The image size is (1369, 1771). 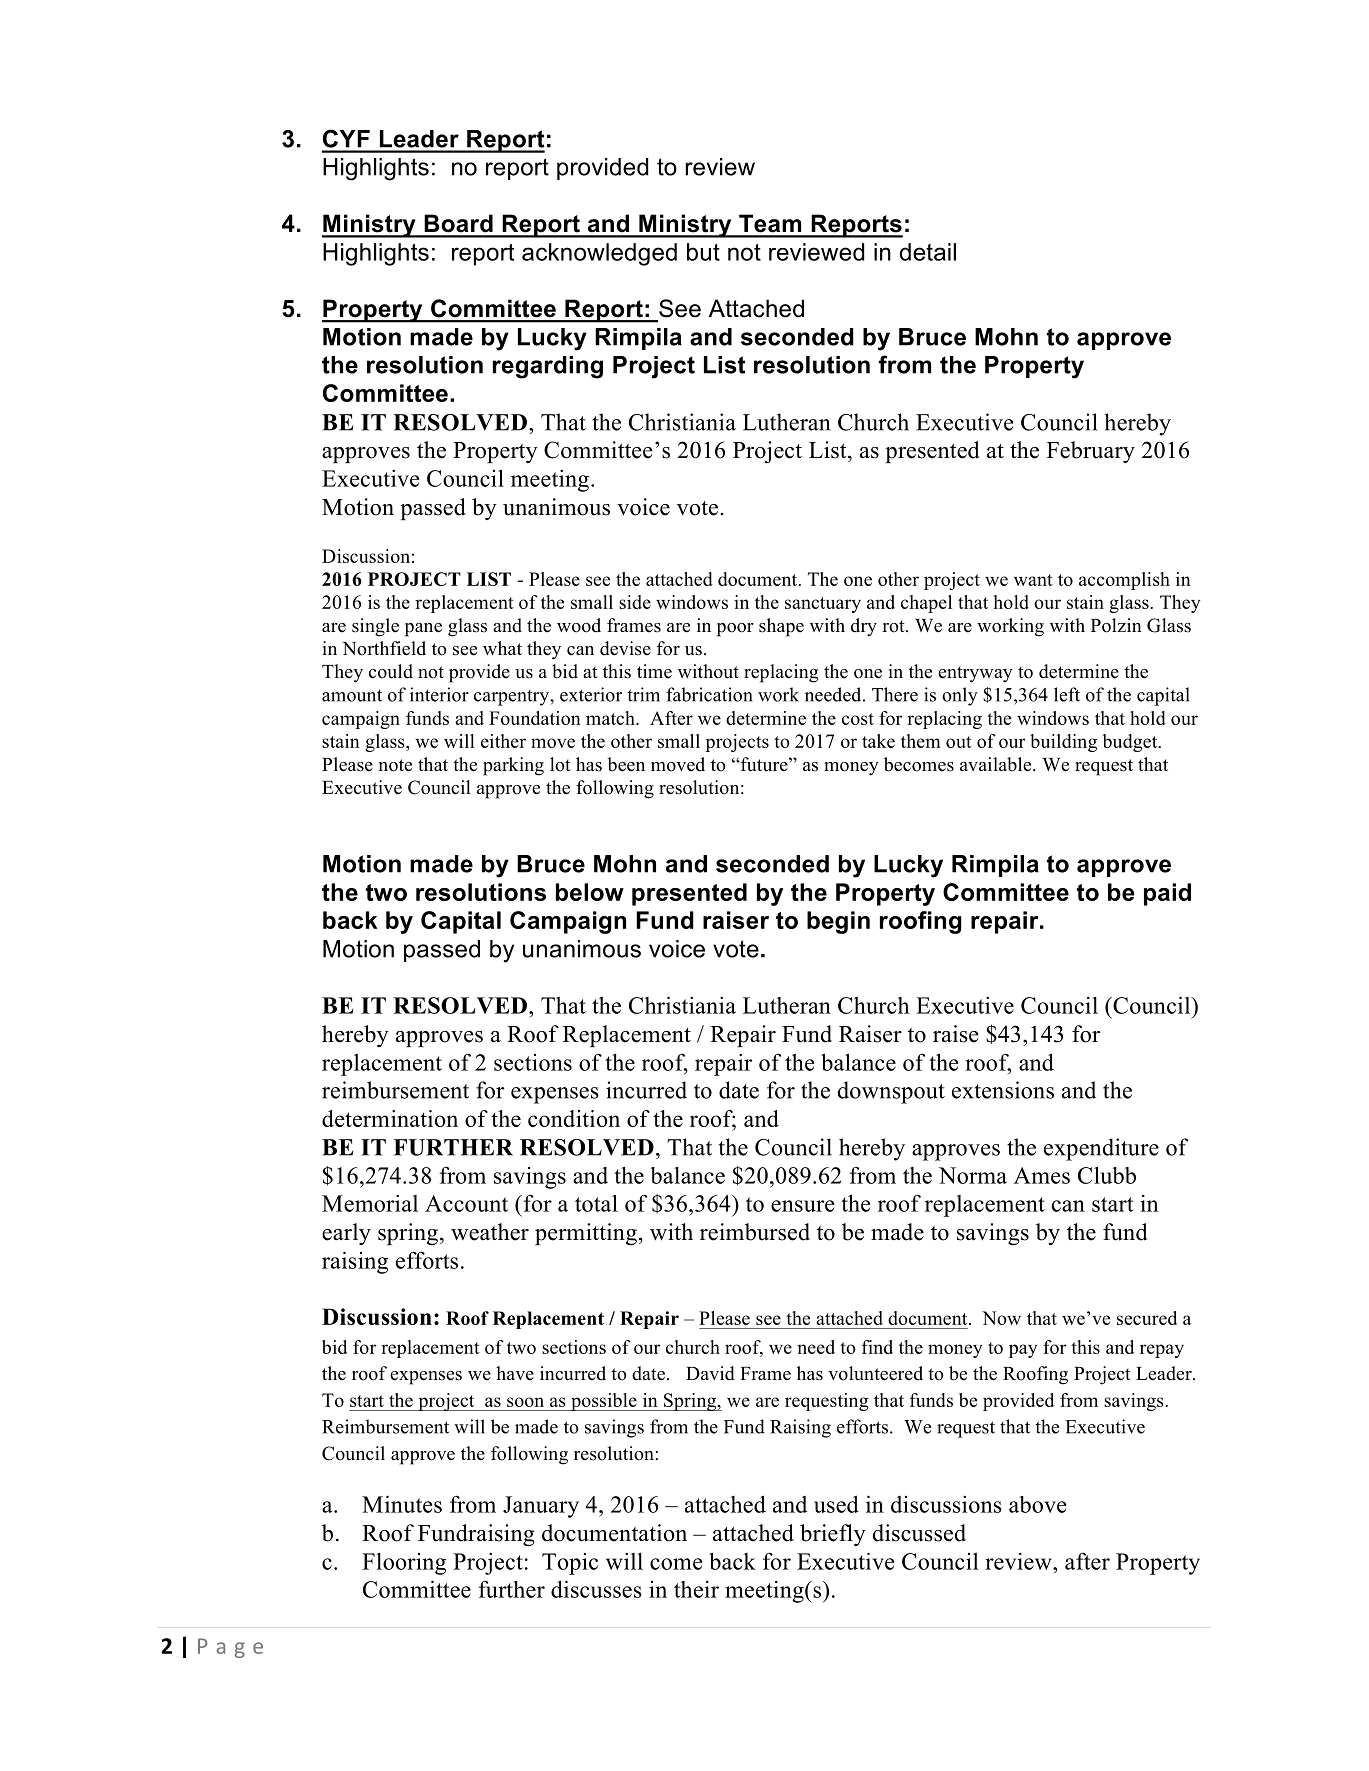 What do you see at coordinates (928, 252) in the document?
I see `detail` at bounding box center [928, 252].
